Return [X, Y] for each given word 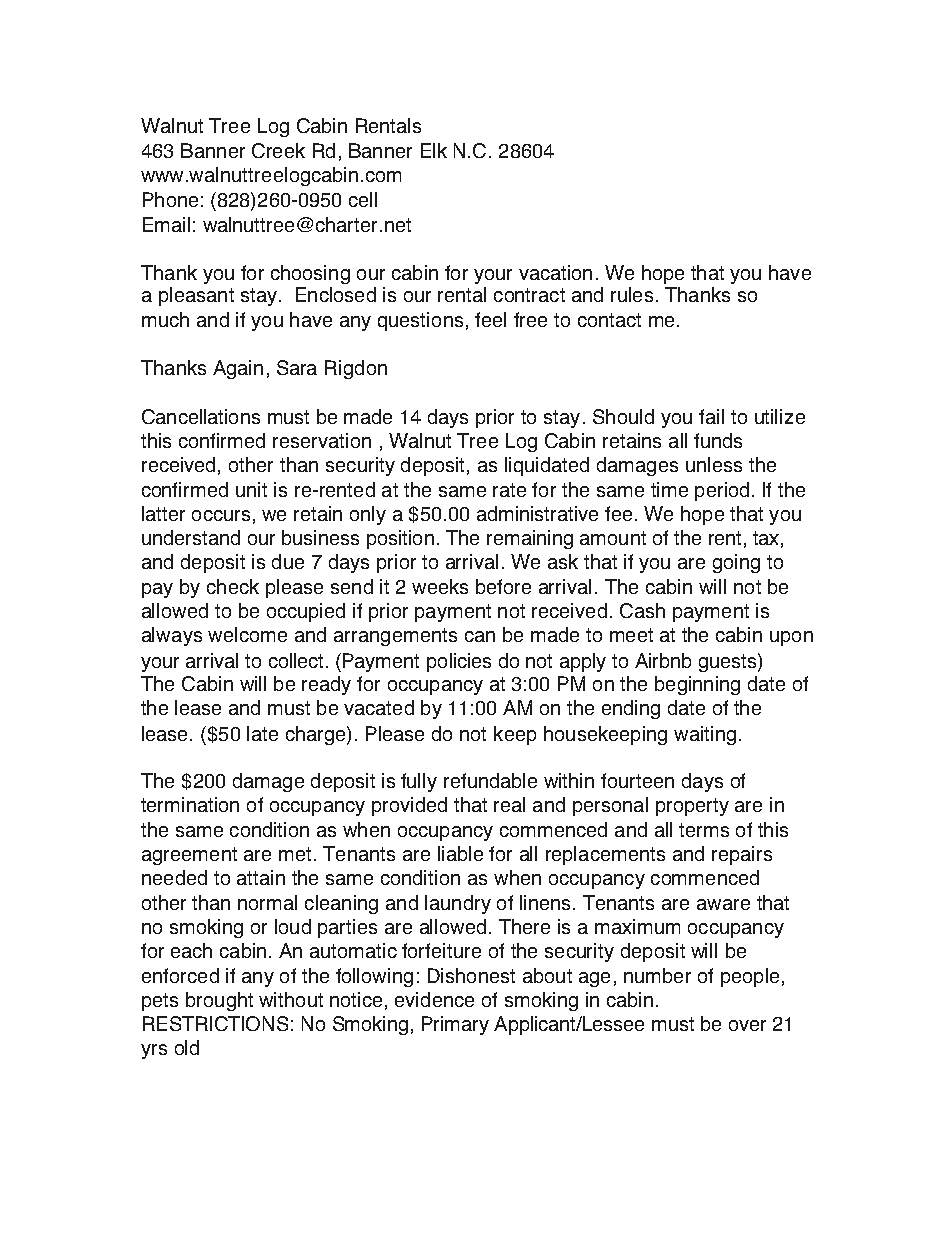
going [736, 563]
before [503, 586]
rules [632, 294]
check [233, 586]
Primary [455, 1025]
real [509, 804]
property [692, 807]
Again [238, 369]
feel [490, 319]
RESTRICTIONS [215, 1023]
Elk [434, 150]
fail [711, 416]
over [747, 1025]
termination [190, 804]
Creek [278, 150]
